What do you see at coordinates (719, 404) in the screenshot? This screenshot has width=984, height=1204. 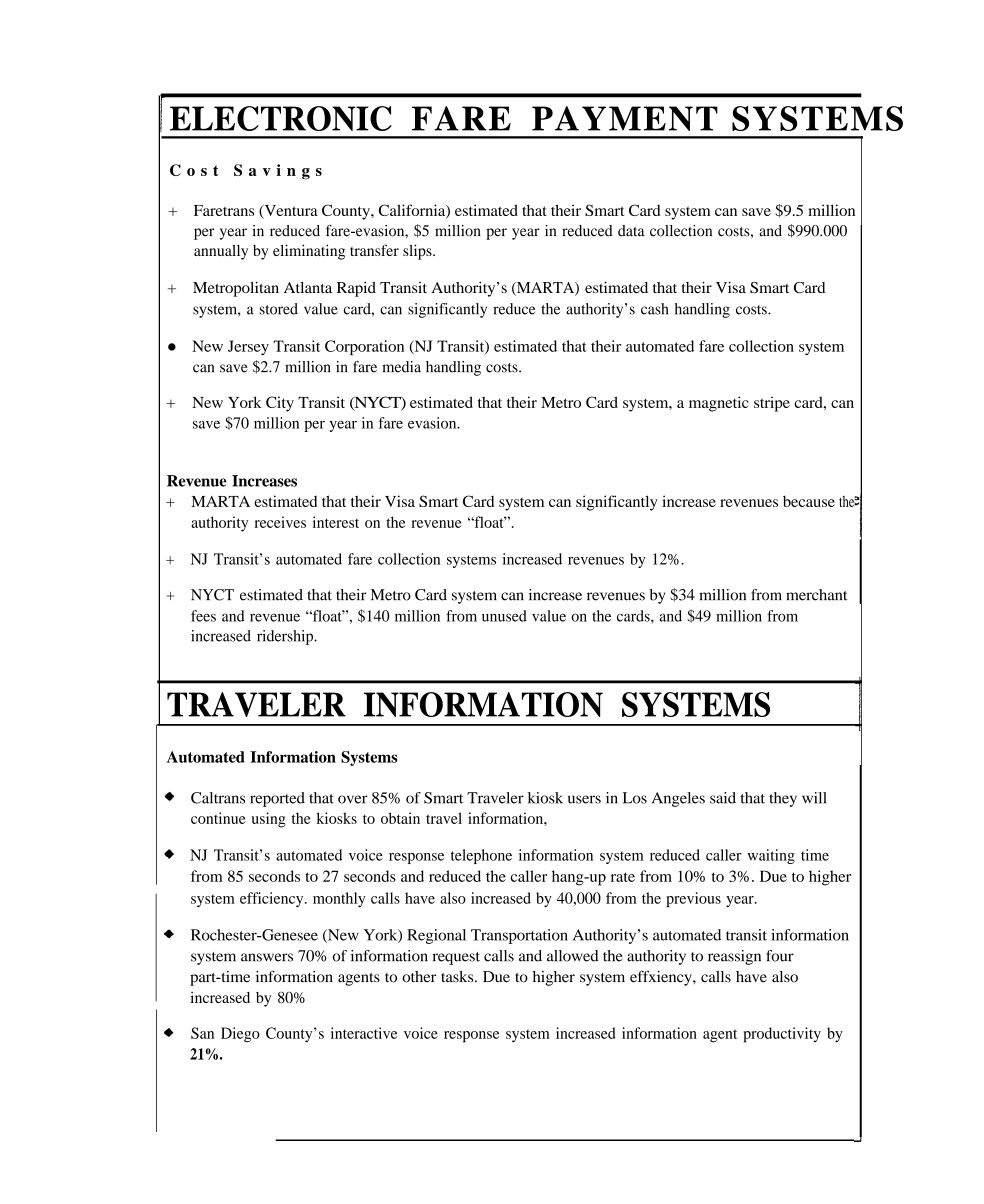 I see `magnetic` at bounding box center [719, 404].
